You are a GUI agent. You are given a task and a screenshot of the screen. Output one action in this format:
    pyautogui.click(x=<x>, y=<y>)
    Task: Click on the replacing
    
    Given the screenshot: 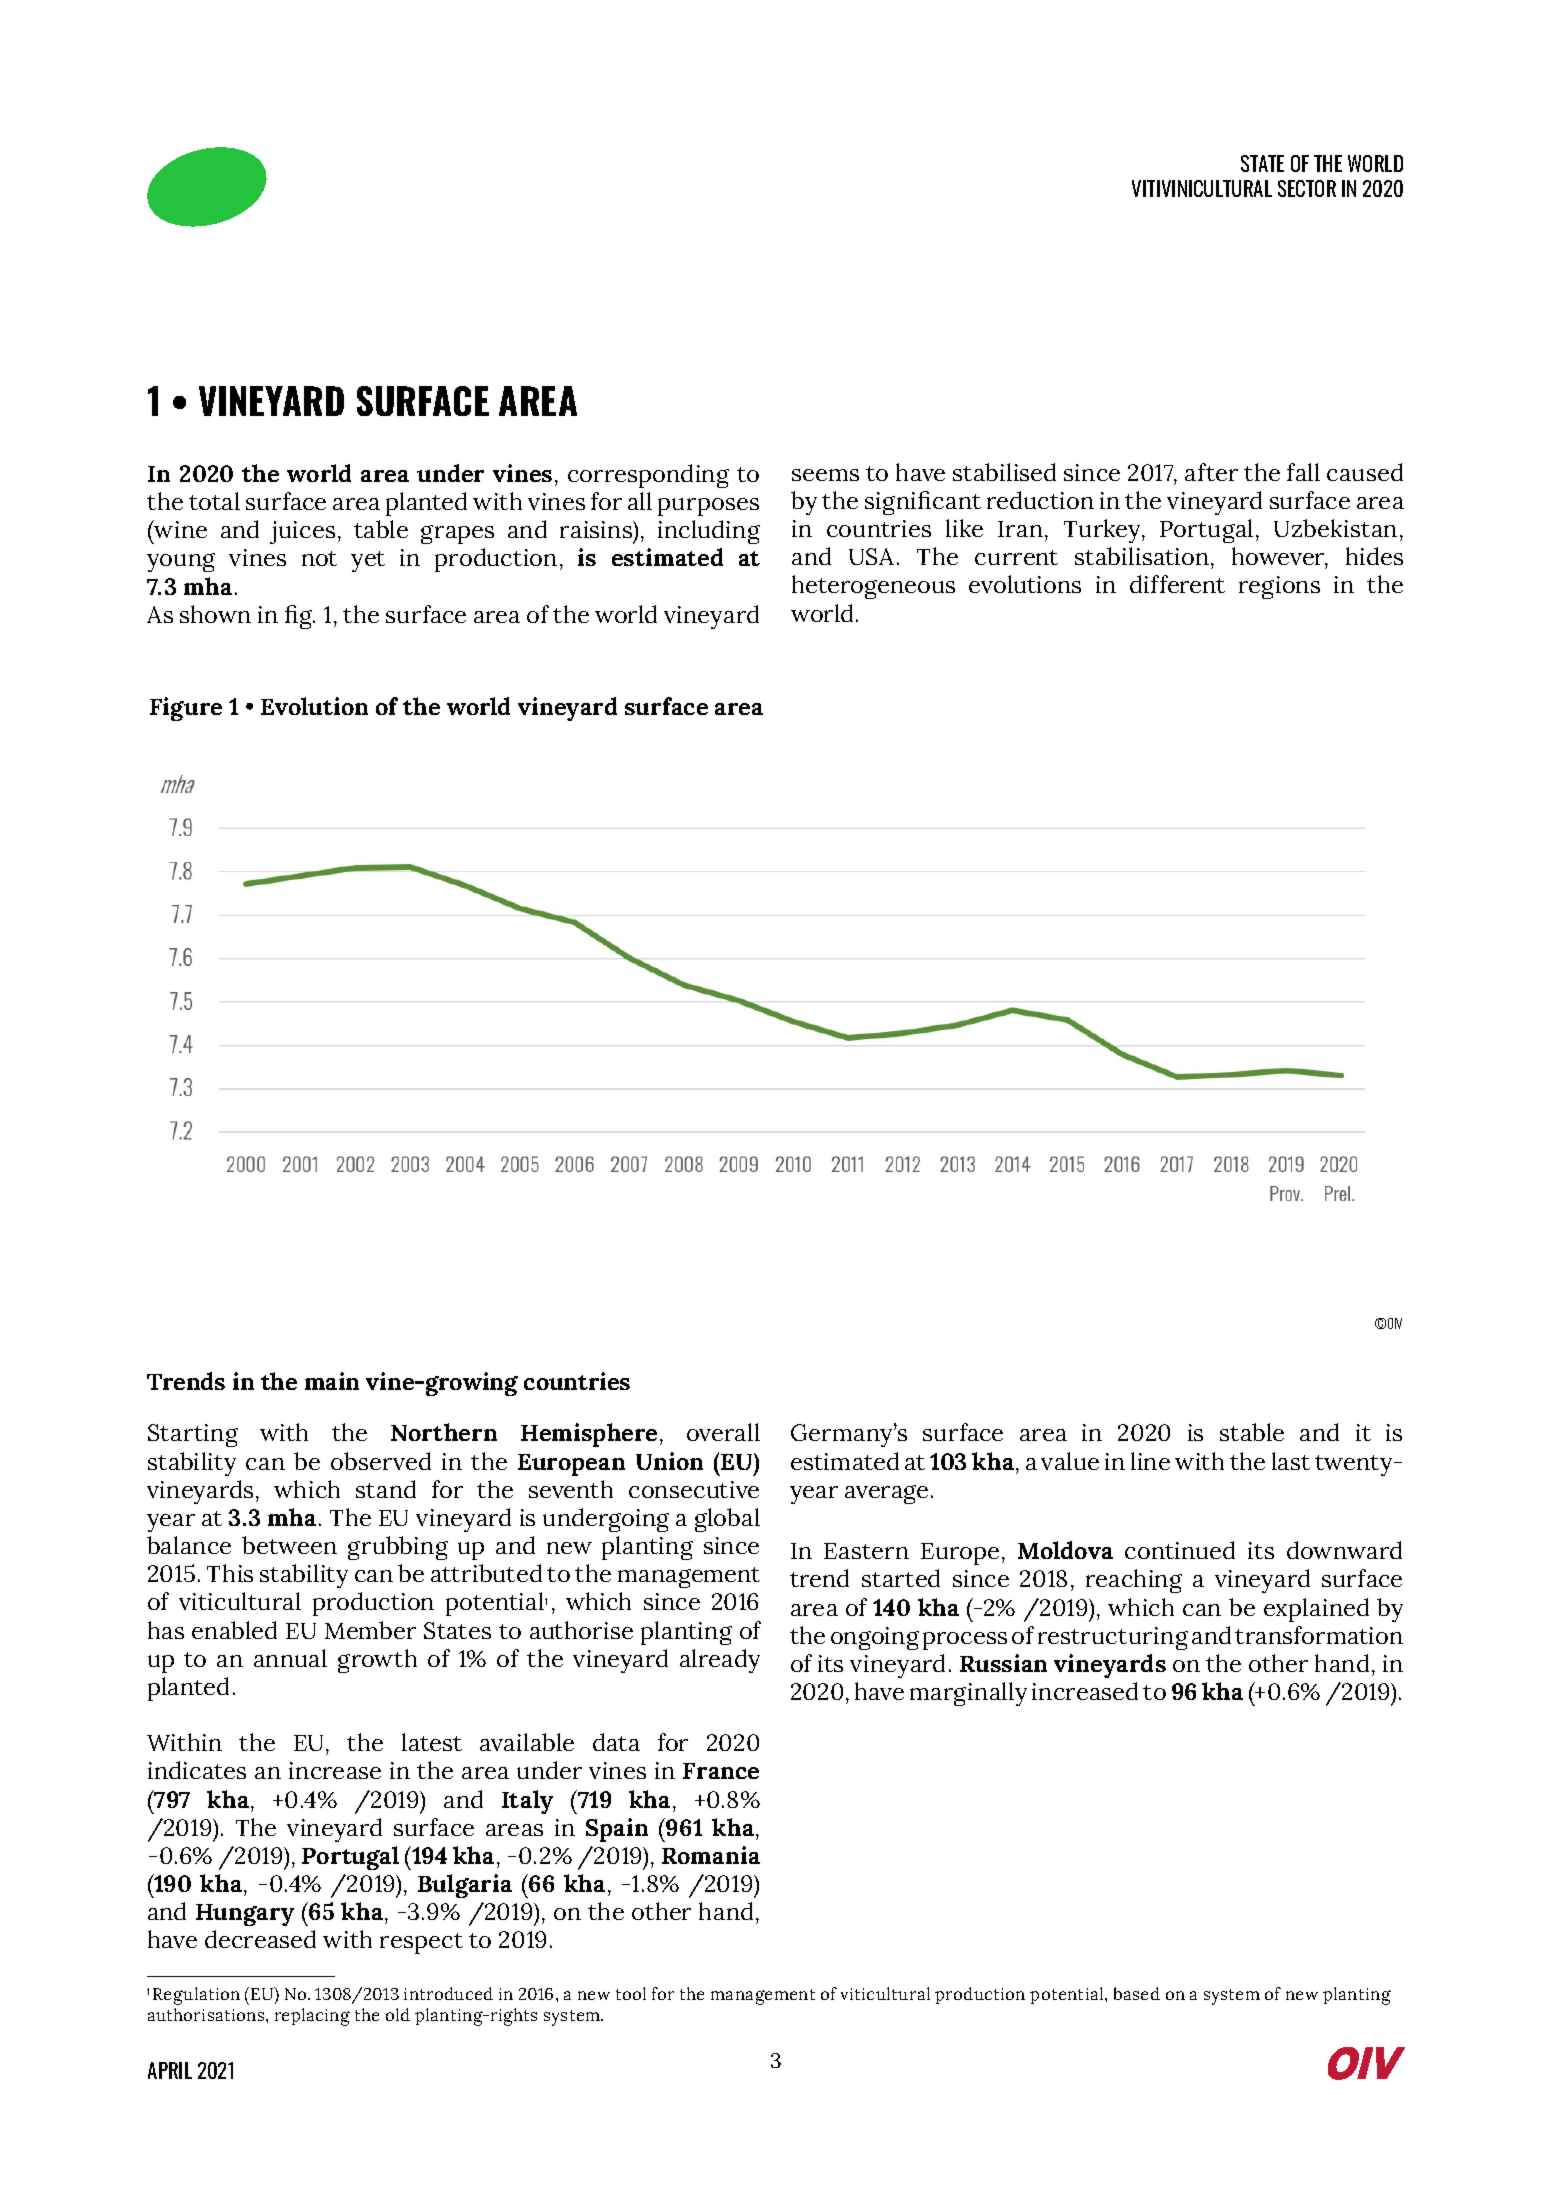 What is the action you would take?
    pyautogui.click(x=312, y=2017)
